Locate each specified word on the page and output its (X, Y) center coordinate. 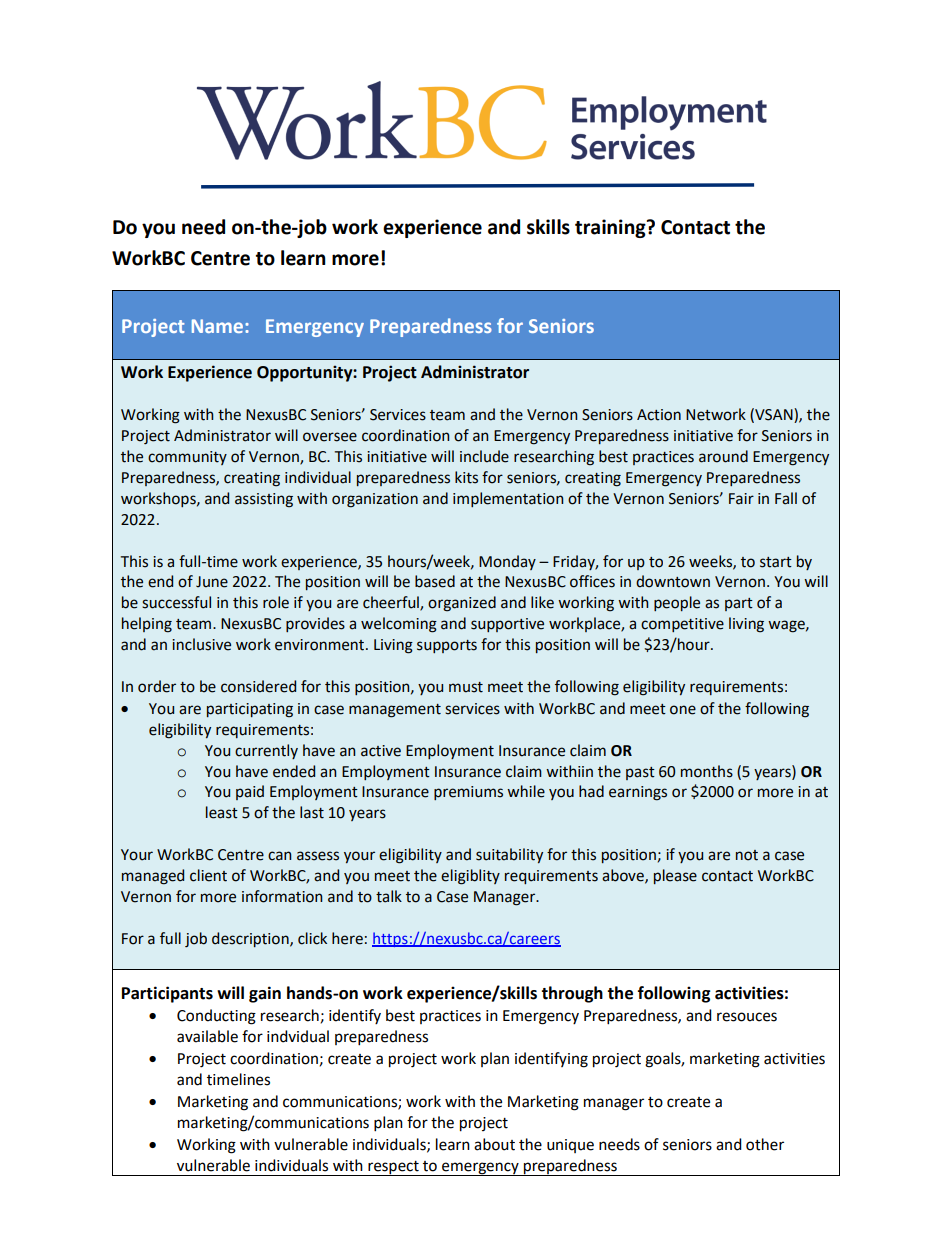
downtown (673, 581)
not (747, 855)
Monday (507, 562)
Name (219, 326)
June (212, 582)
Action (659, 415)
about (494, 1144)
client (208, 875)
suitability (509, 855)
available (207, 1036)
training (611, 228)
